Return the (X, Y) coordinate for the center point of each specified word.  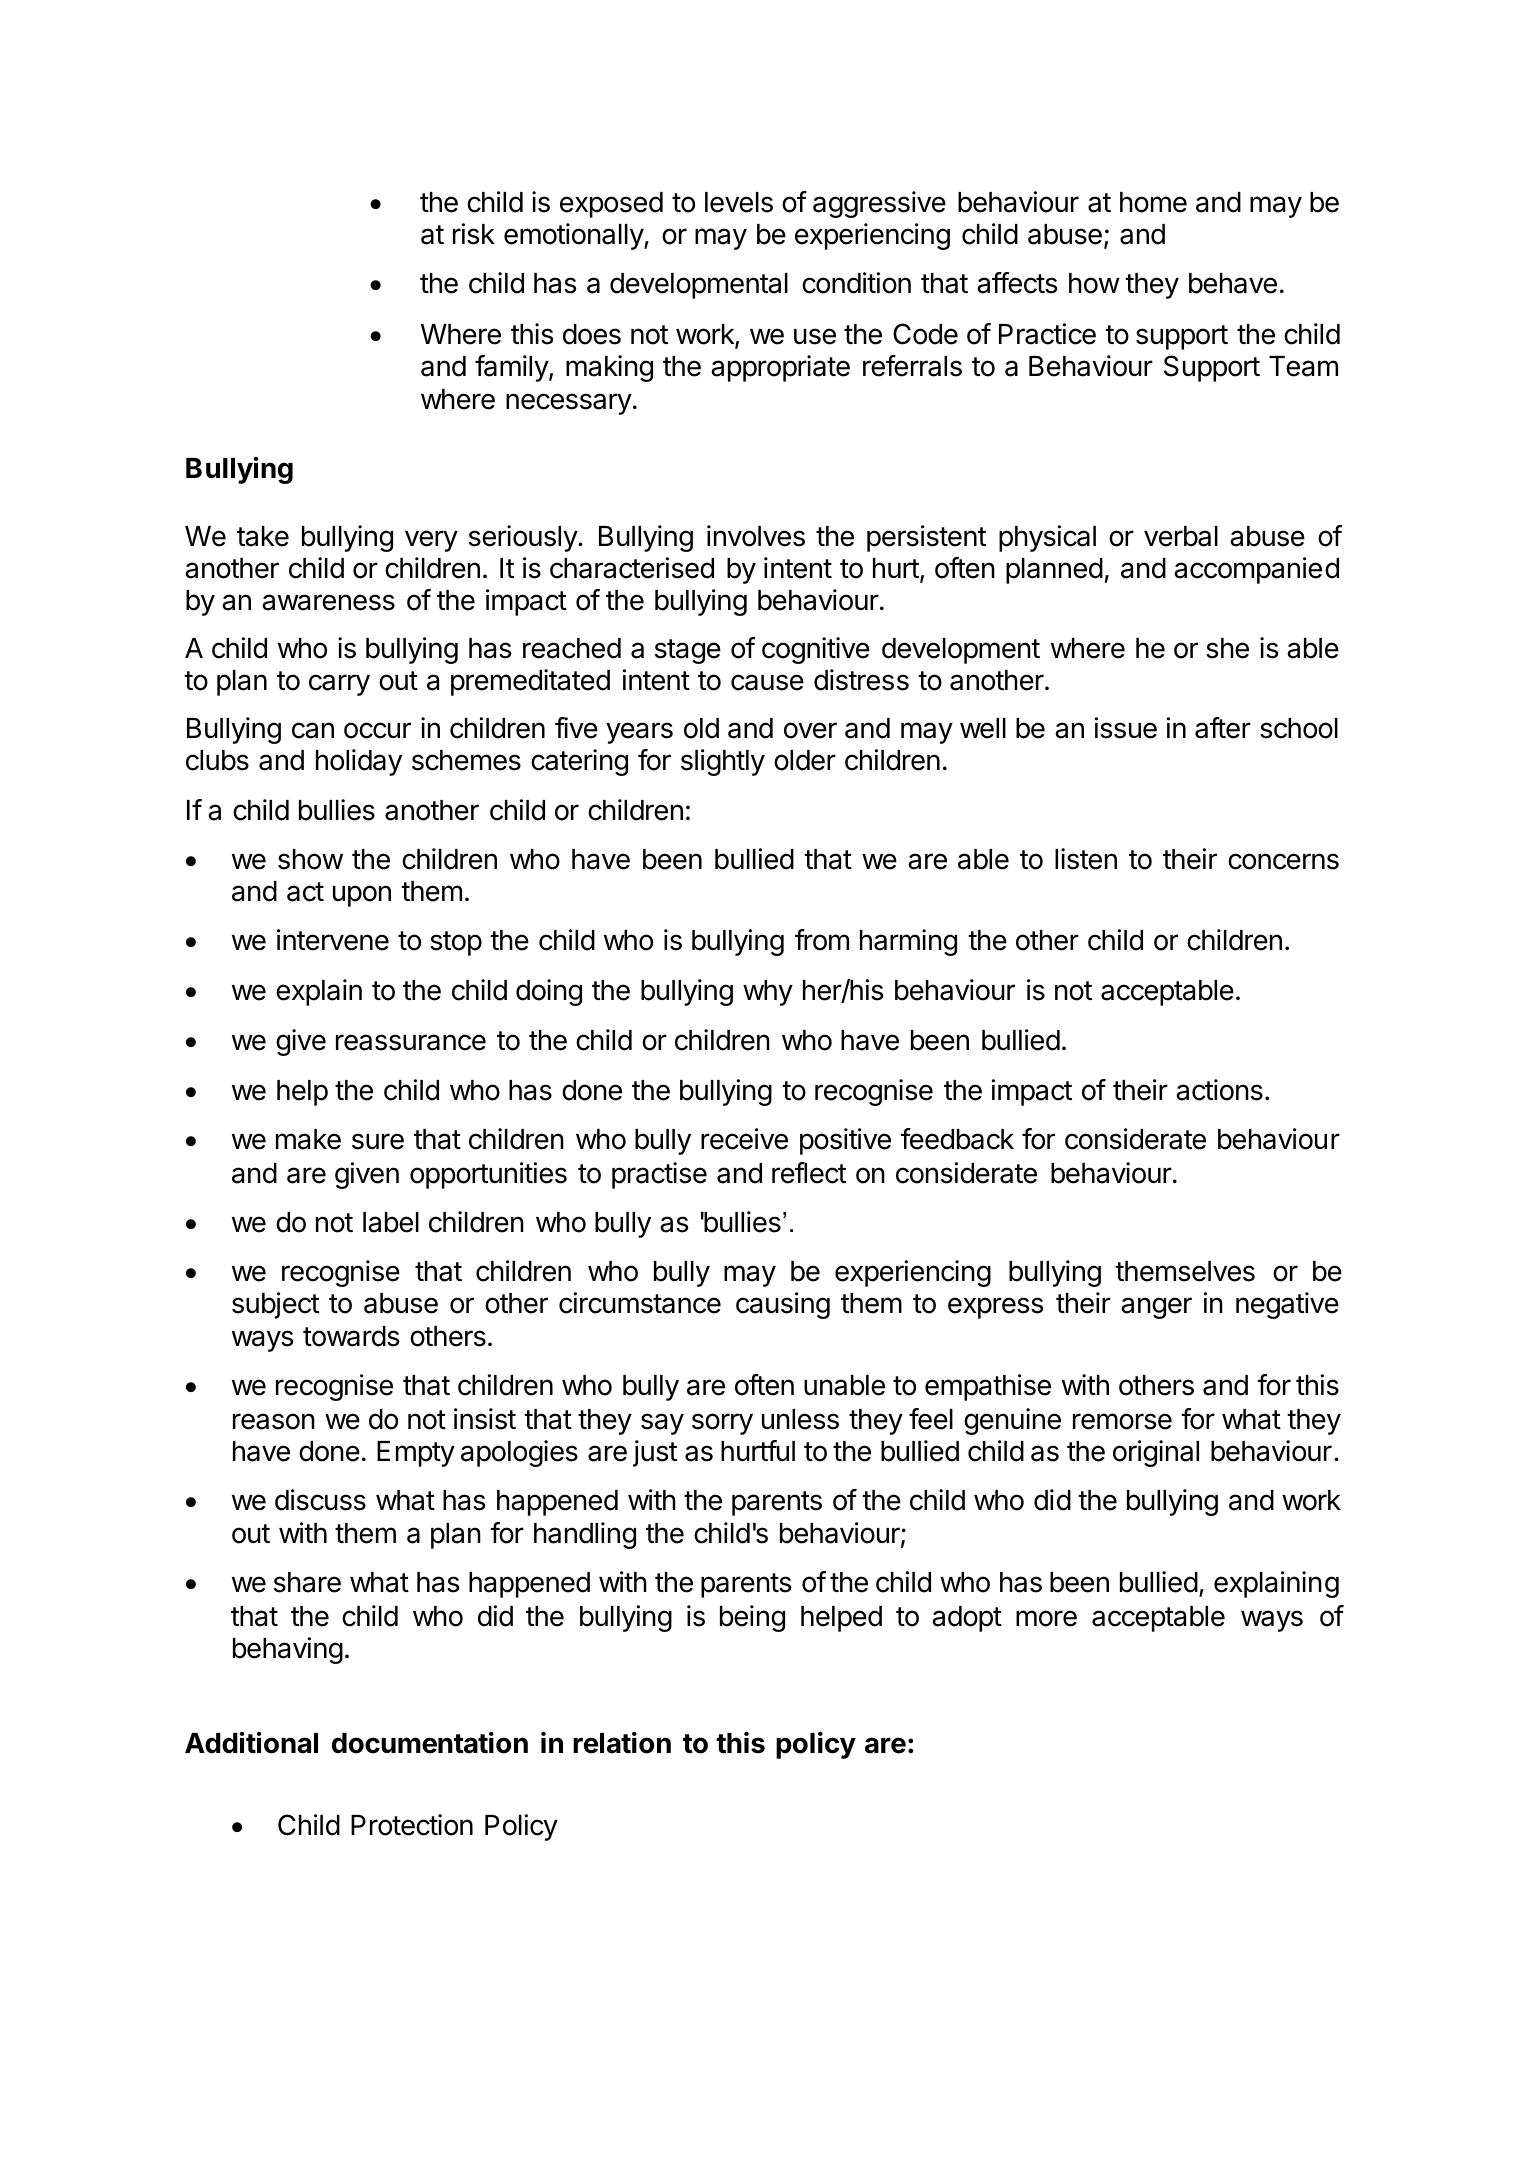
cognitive (816, 650)
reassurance (411, 1042)
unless (800, 1419)
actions (1219, 1090)
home (1153, 202)
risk (474, 234)
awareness (328, 602)
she (1227, 648)
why (768, 993)
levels (739, 202)
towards (351, 1336)
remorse (1122, 1421)
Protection (412, 1825)
